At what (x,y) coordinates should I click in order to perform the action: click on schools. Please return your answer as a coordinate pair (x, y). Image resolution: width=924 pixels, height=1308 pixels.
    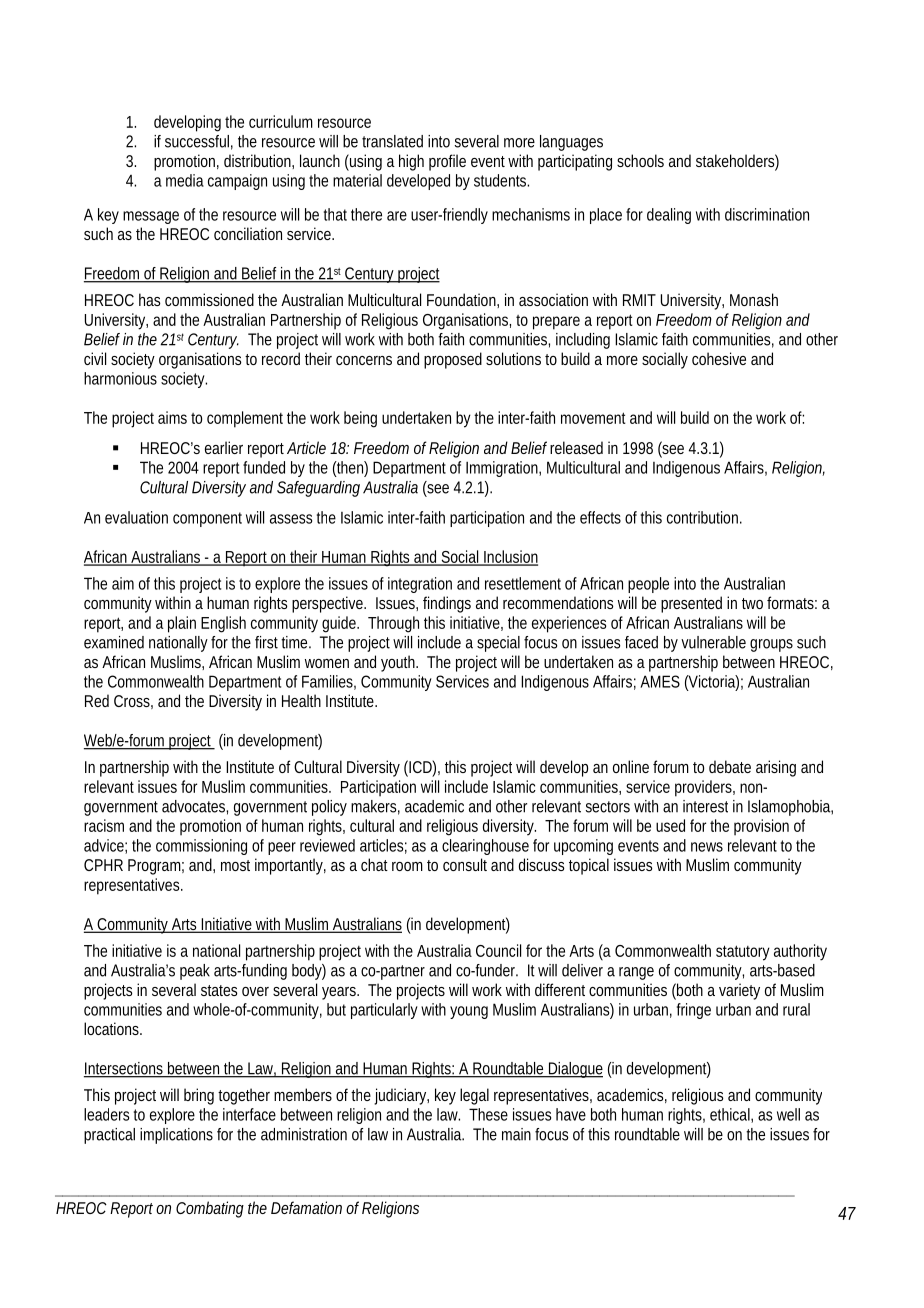
    Looking at the image, I should click on (640, 160).
